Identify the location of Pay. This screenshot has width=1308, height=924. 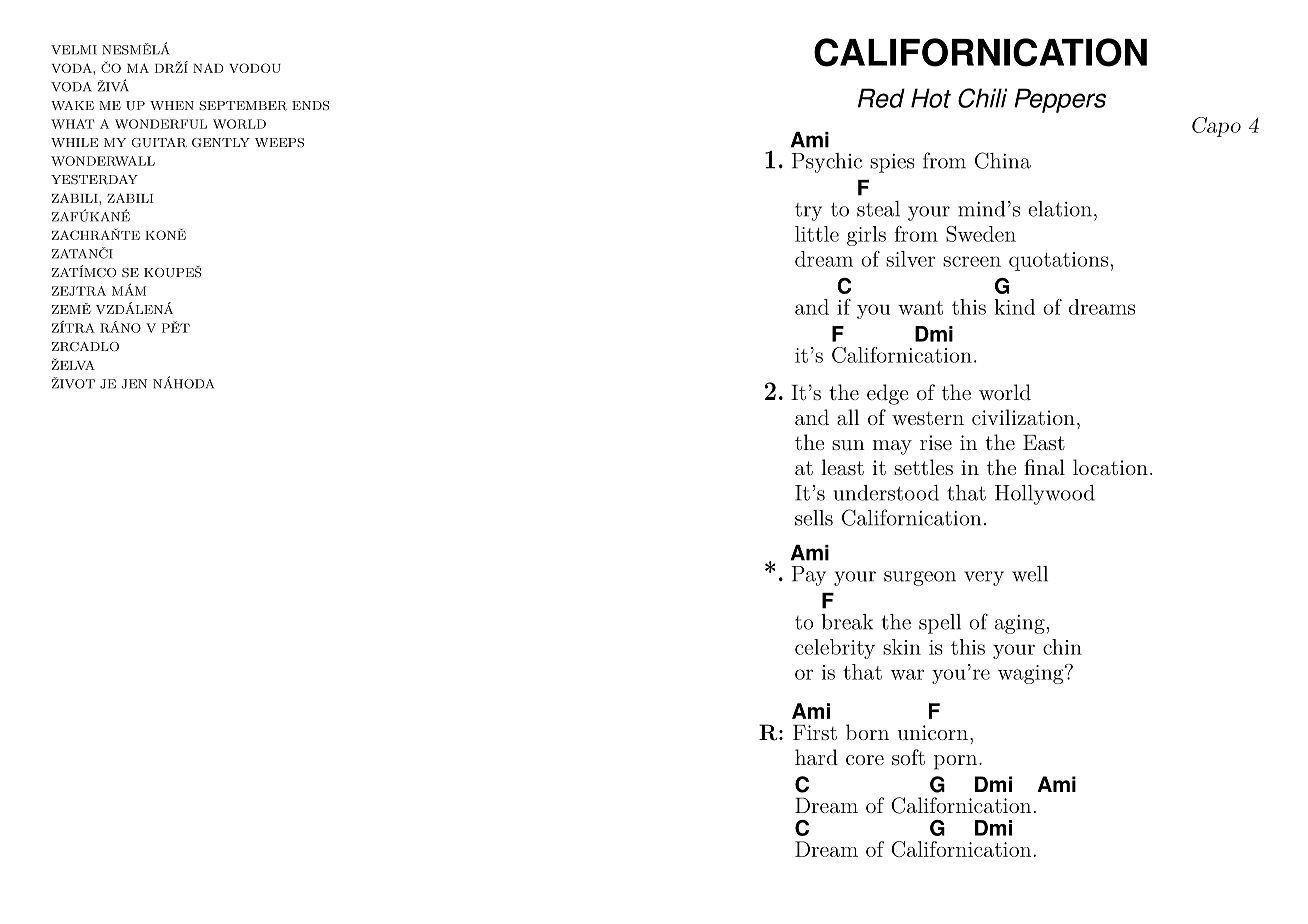
(808, 576).
